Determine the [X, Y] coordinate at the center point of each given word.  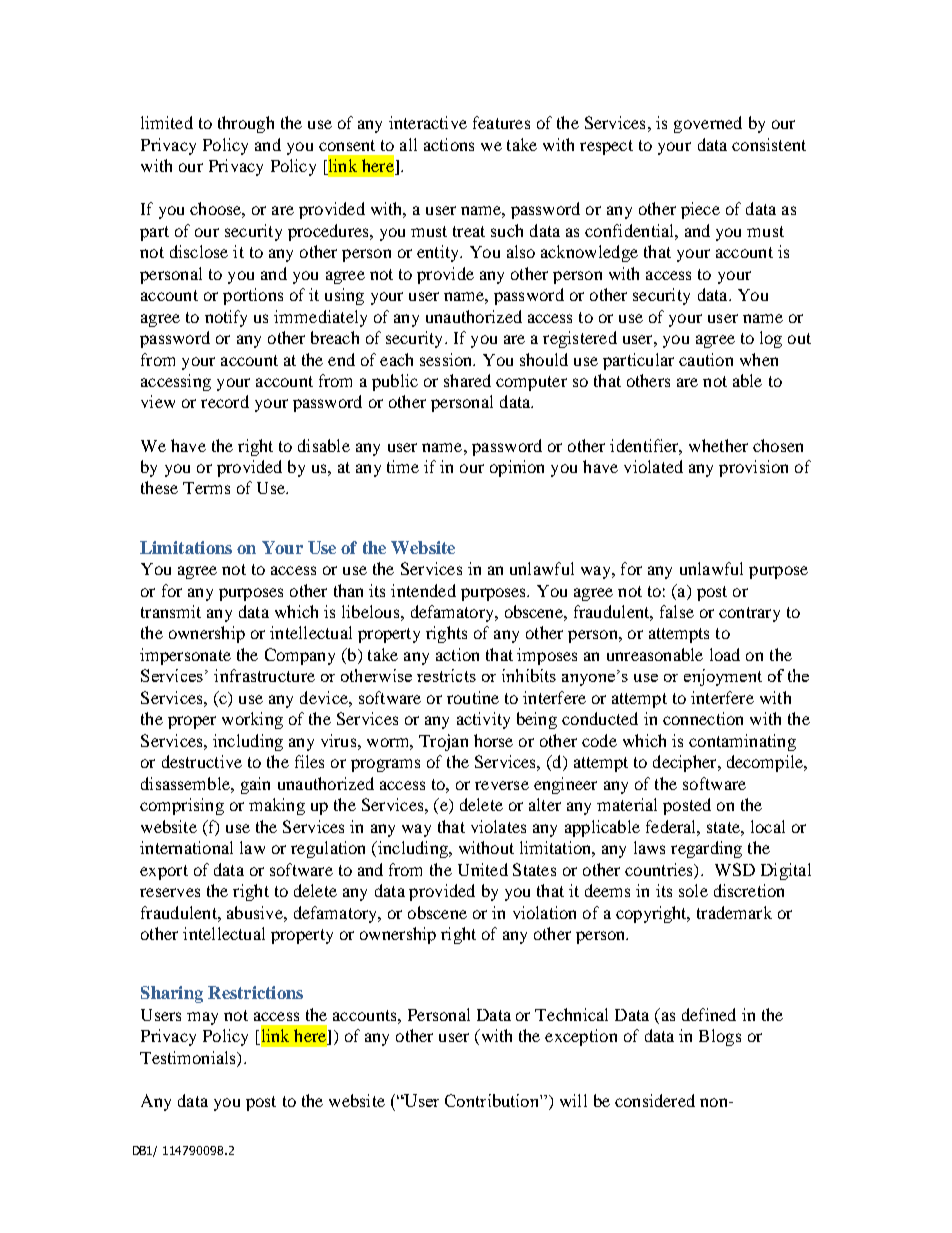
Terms [206, 488]
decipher [686, 763]
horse [493, 740]
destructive [202, 761]
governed [708, 124]
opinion [517, 468]
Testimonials [189, 1057]
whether [718, 445]
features [501, 122]
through [246, 124]
